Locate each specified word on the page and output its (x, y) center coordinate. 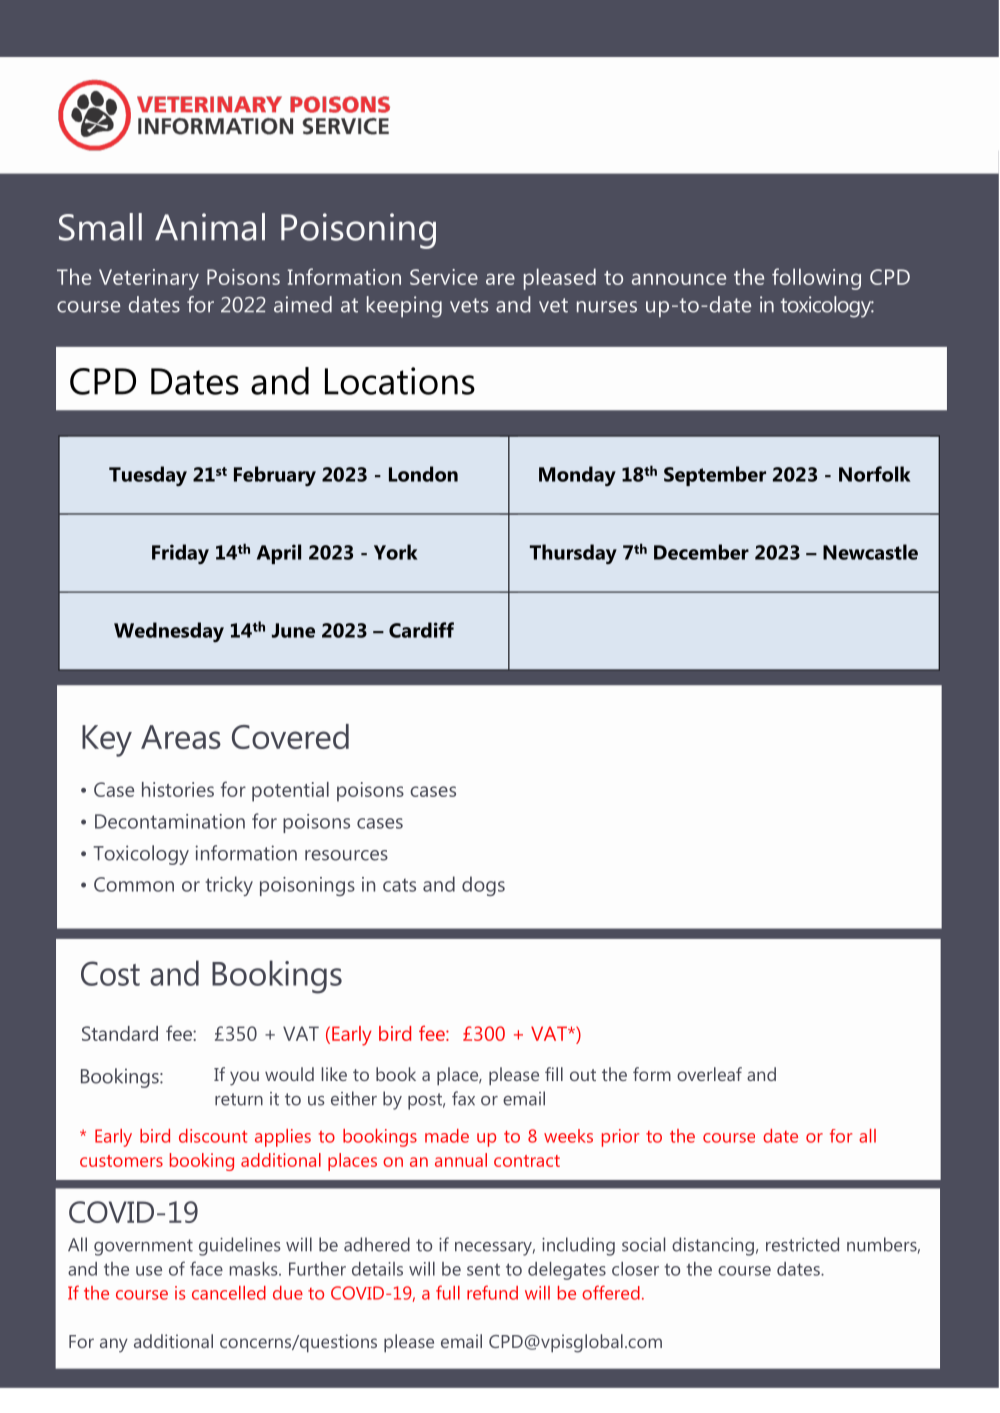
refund (492, 1292)
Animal (210, 227)
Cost (110, 973)
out (583, 1075)
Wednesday (169, 632)
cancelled (229, 1293)
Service (444, 277)
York (396, 552)
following (816, 279)
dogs (483, 886)
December (701, 552)
